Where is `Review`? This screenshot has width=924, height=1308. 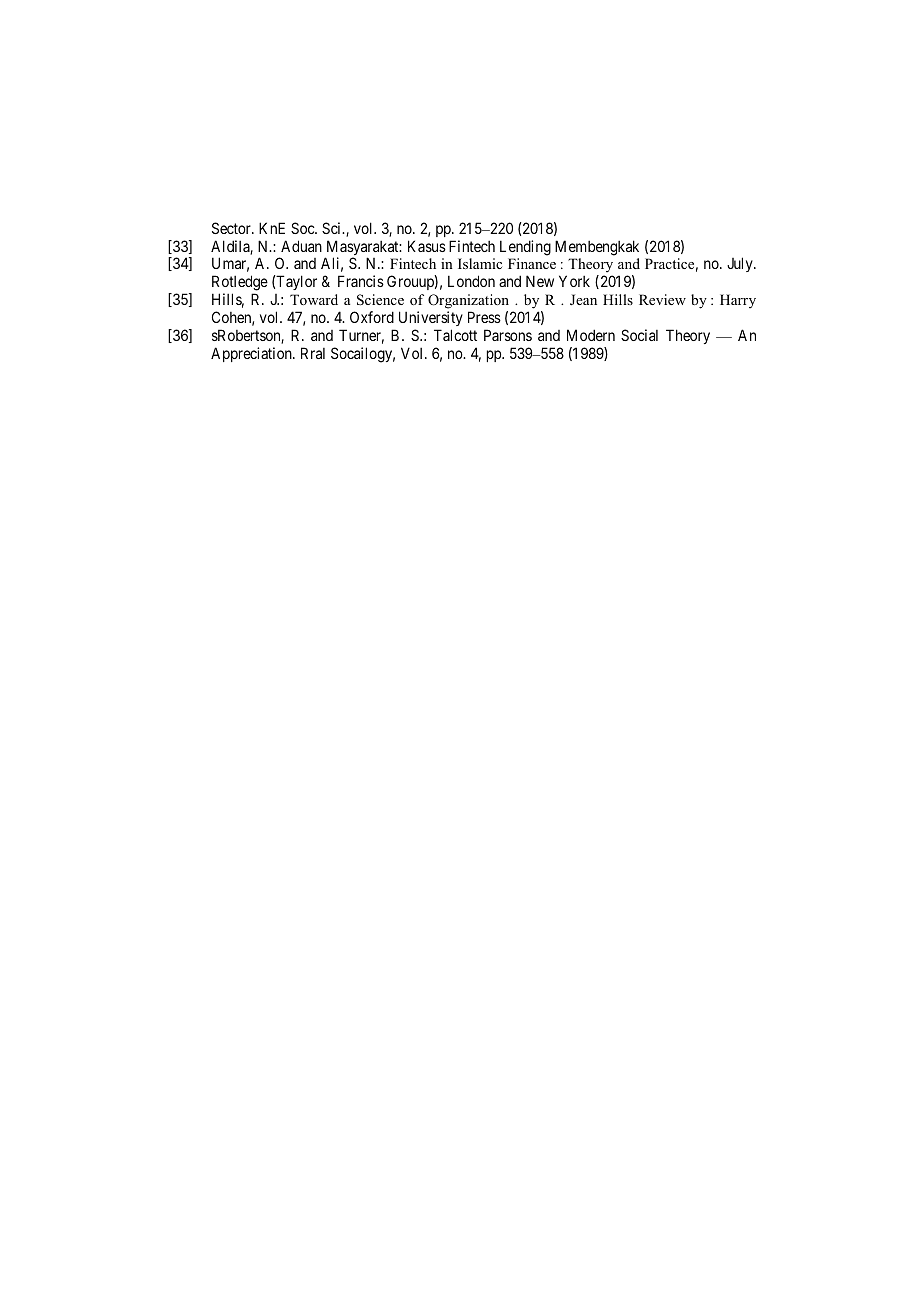 Review is located at coordinates (662, 299).
